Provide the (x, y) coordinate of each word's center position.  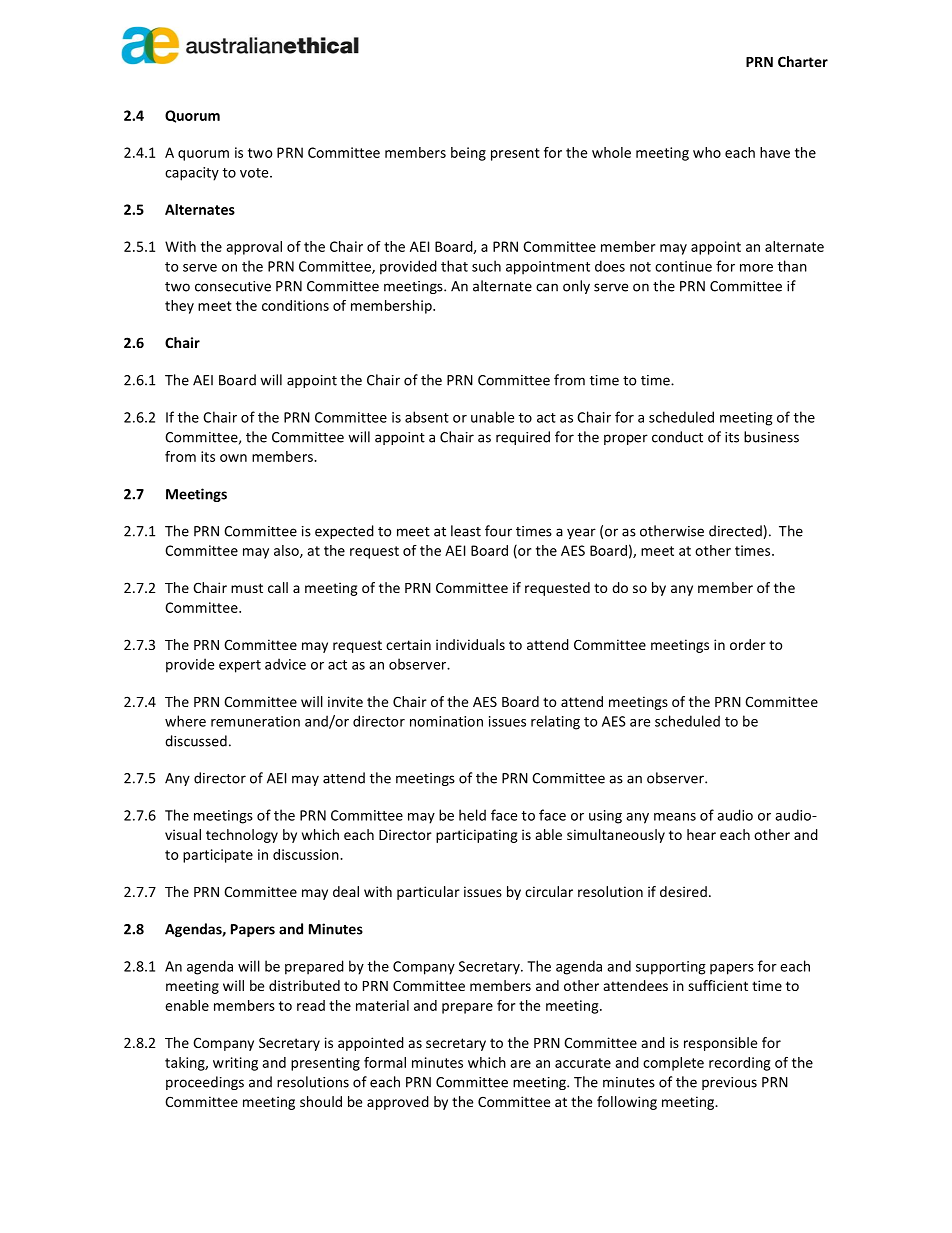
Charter (803, 61)
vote (255, 173)
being (468, 154)
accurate (583, 1063)
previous (729, 1083)
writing (235, 1064)
